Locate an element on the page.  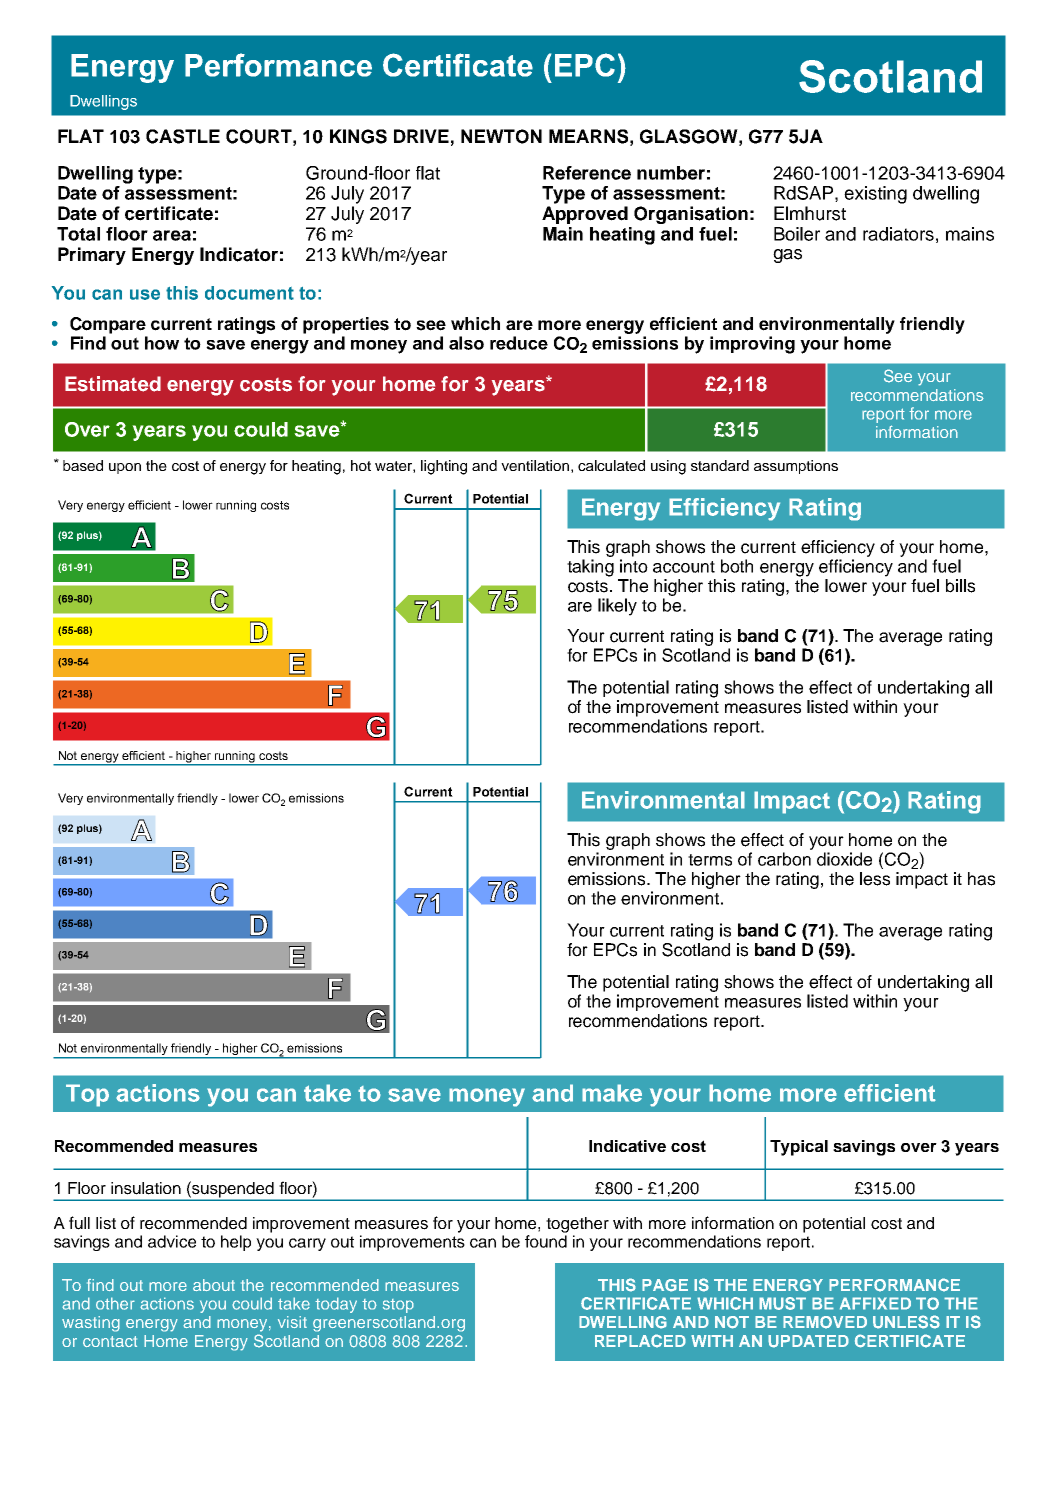
upon is located at coordinates (125, 468).
